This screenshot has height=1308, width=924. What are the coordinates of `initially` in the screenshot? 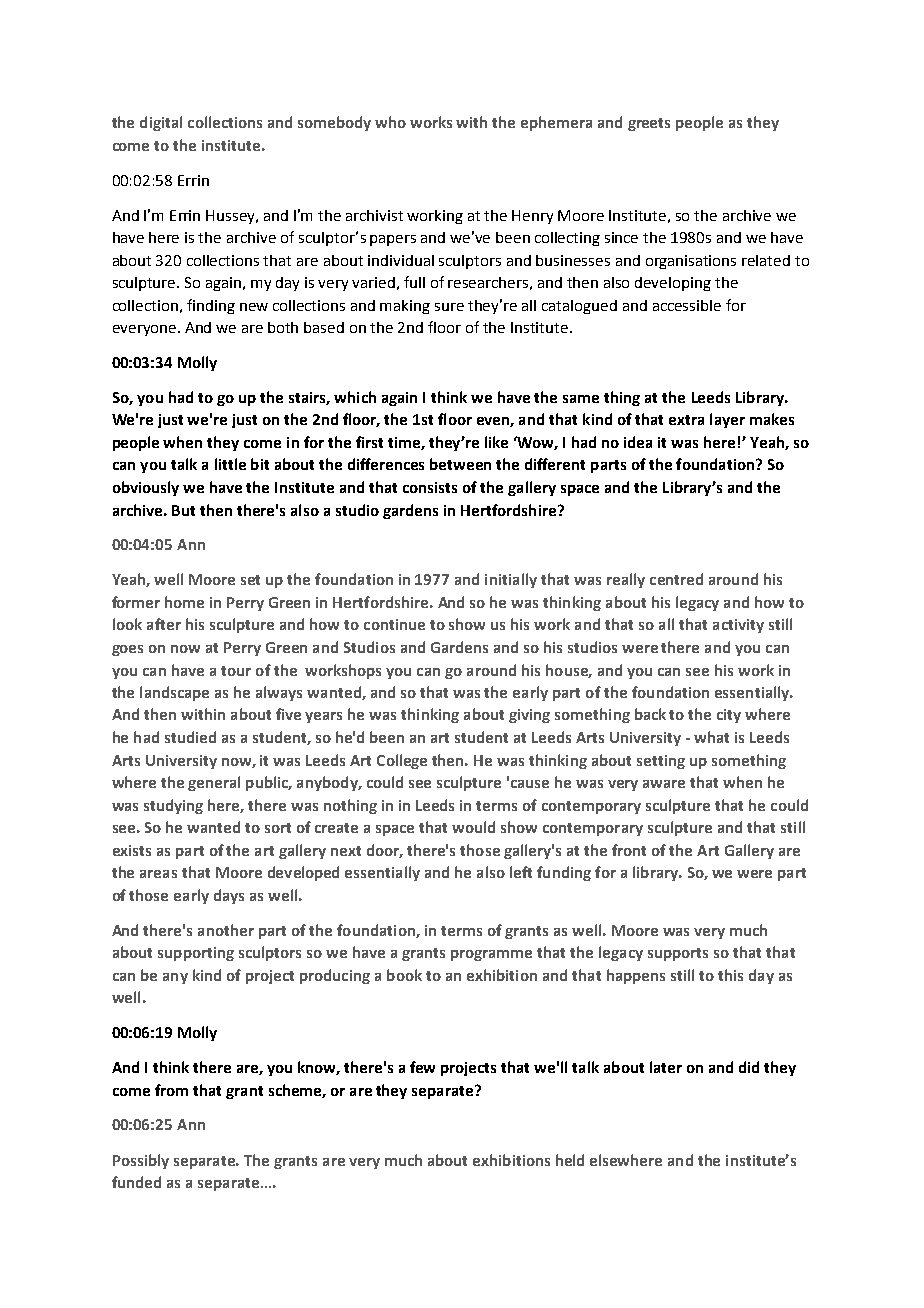 It's located at (511, 580).
